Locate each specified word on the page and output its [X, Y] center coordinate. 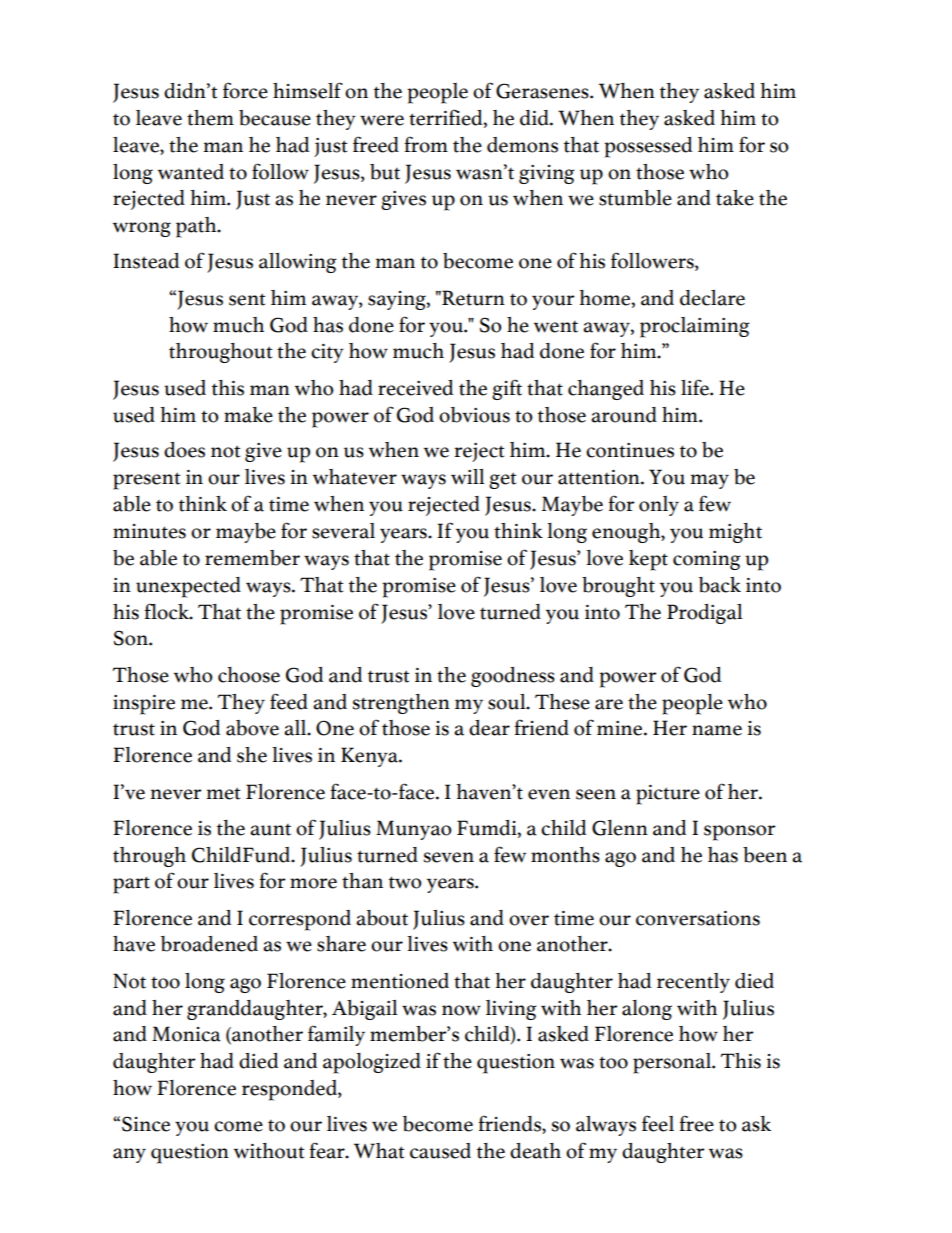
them [210, 118]
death [535, 1151]
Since [146, 1124]
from [426, 144]
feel [658, 1123]
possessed [648, 147]
